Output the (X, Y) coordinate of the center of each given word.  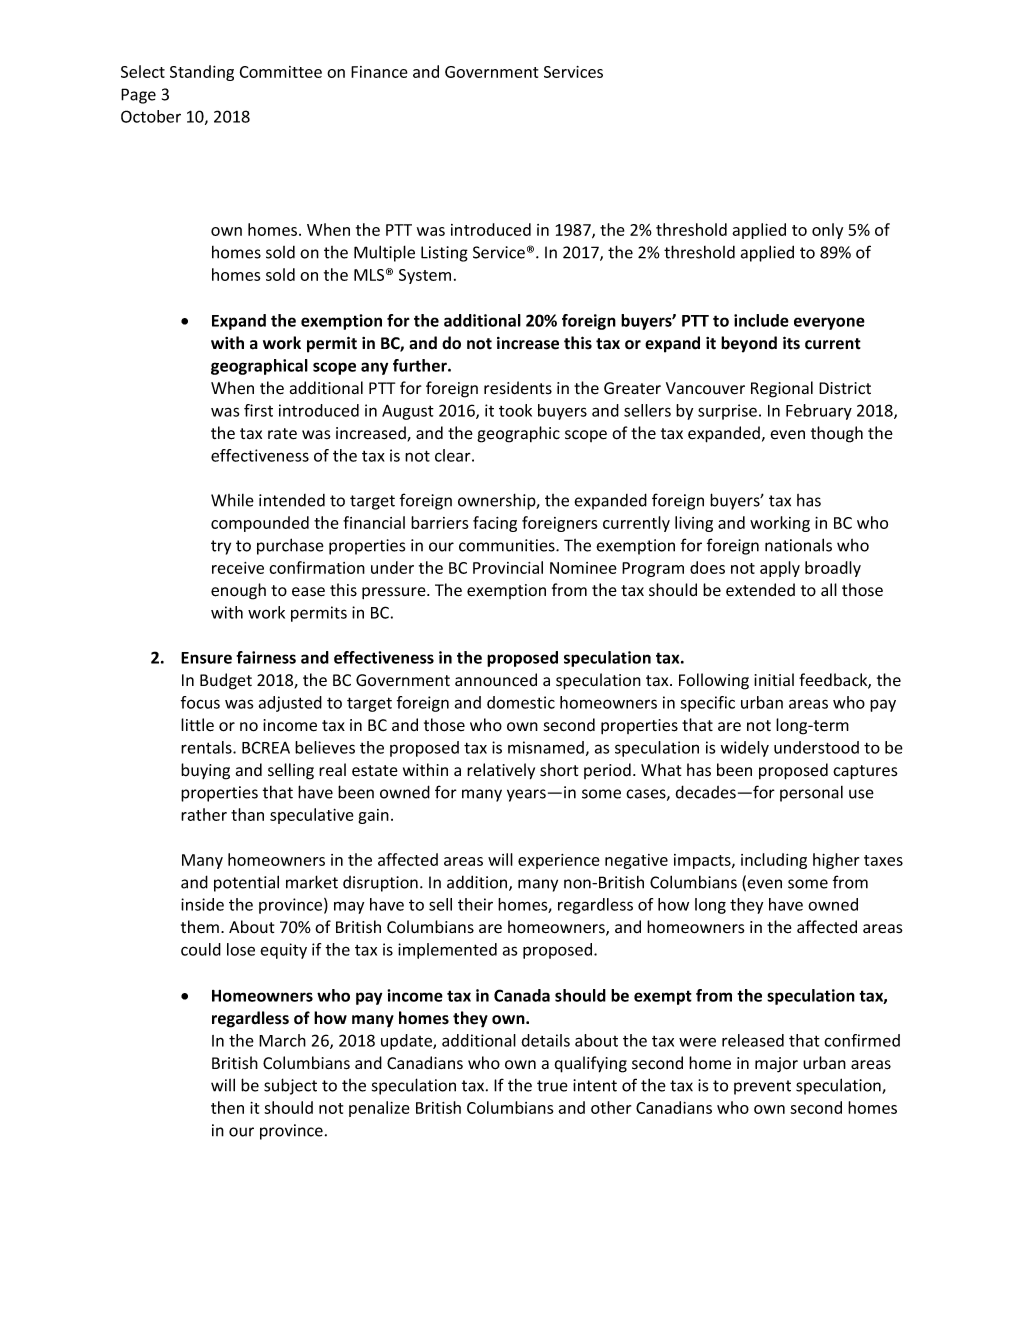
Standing (202, 73)
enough (238, 591)
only (827, 231)
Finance (379, 72)
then (227, 1107)
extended (760, 590)
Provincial (508, 567)
